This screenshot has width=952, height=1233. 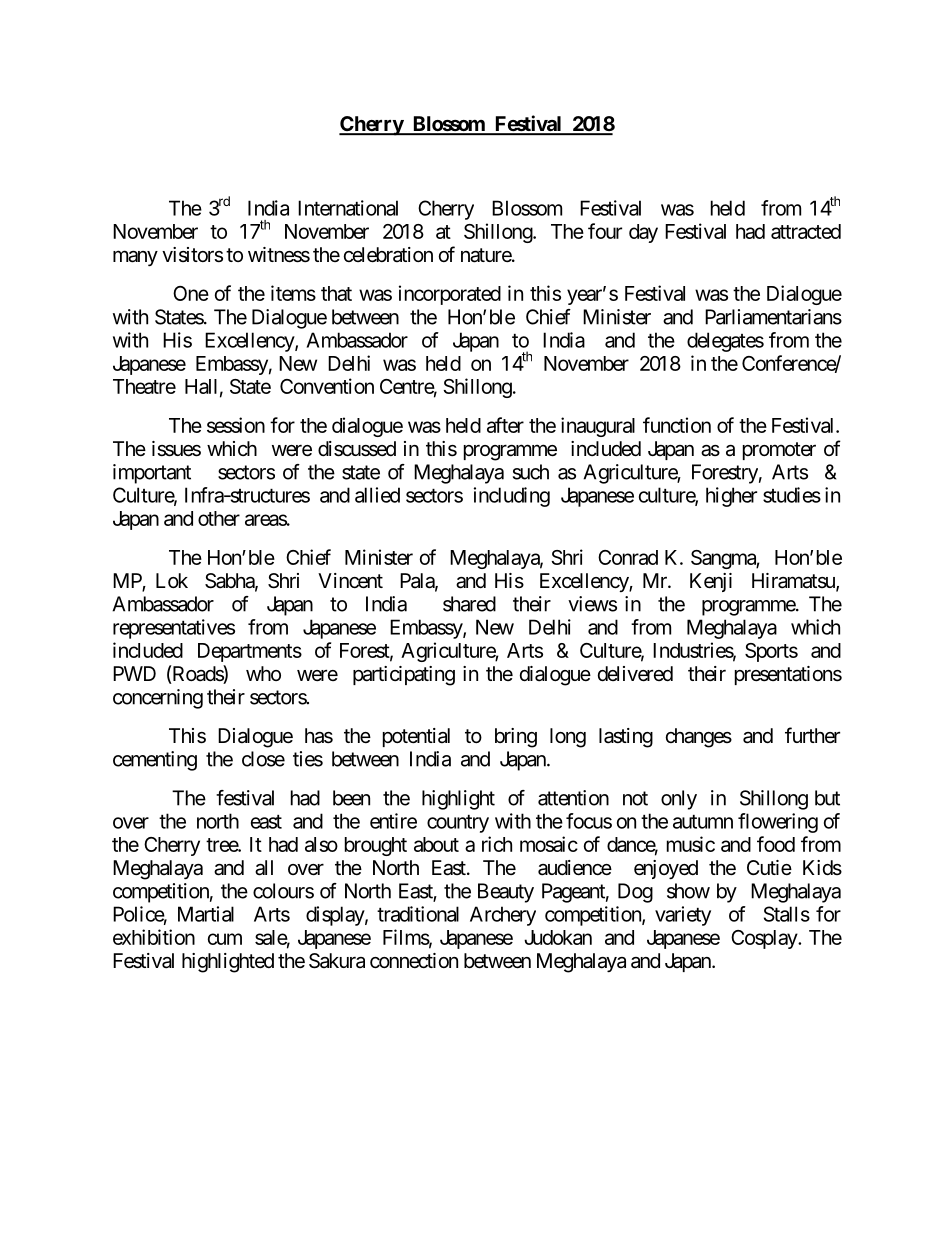 What do you see at coordinates (172, 580) in the screenshot?
I see `Lok` at bounding box center [172, 580].
